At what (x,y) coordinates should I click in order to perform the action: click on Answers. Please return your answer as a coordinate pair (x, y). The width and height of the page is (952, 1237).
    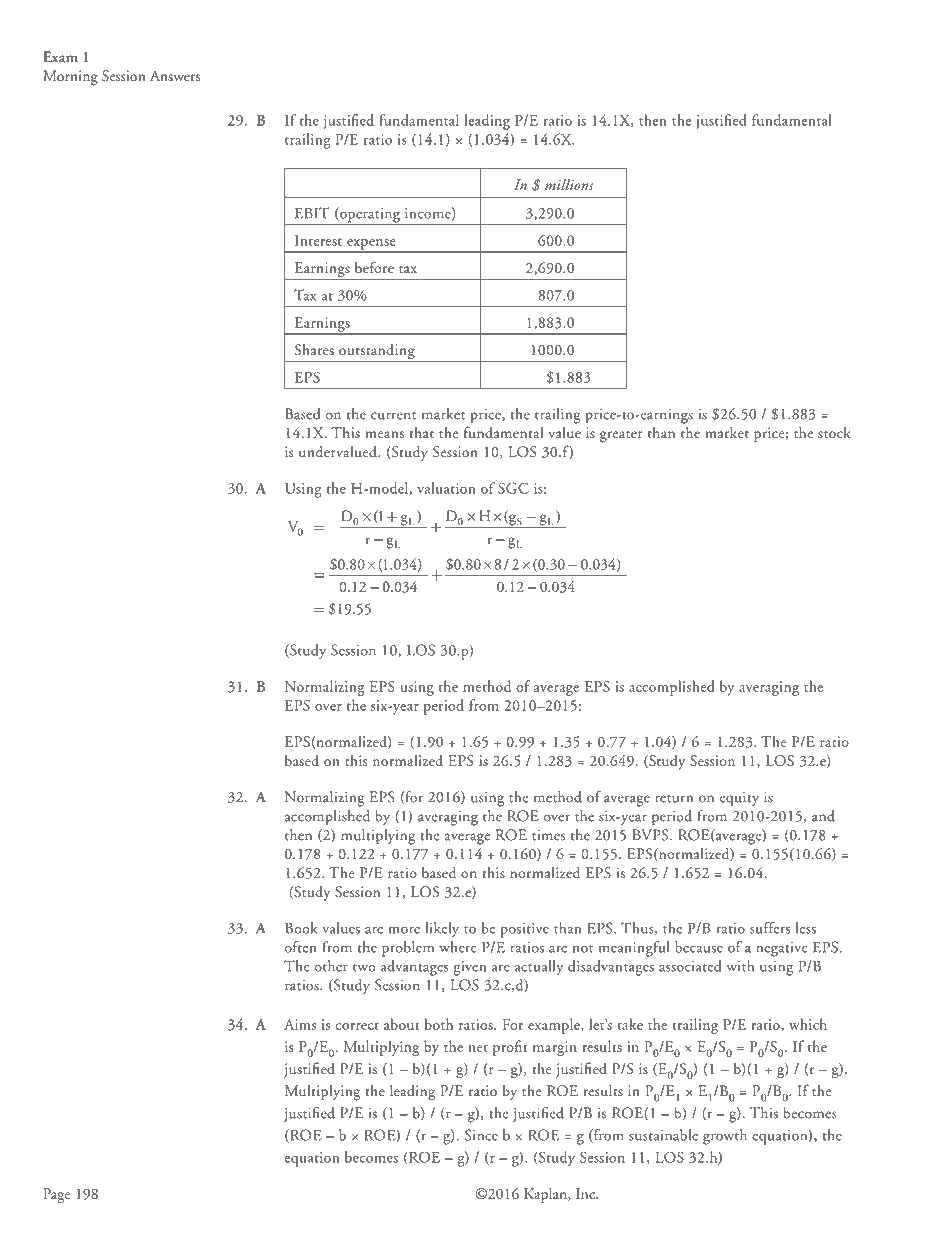
    Looking at the image, I should click on (175, 76).
